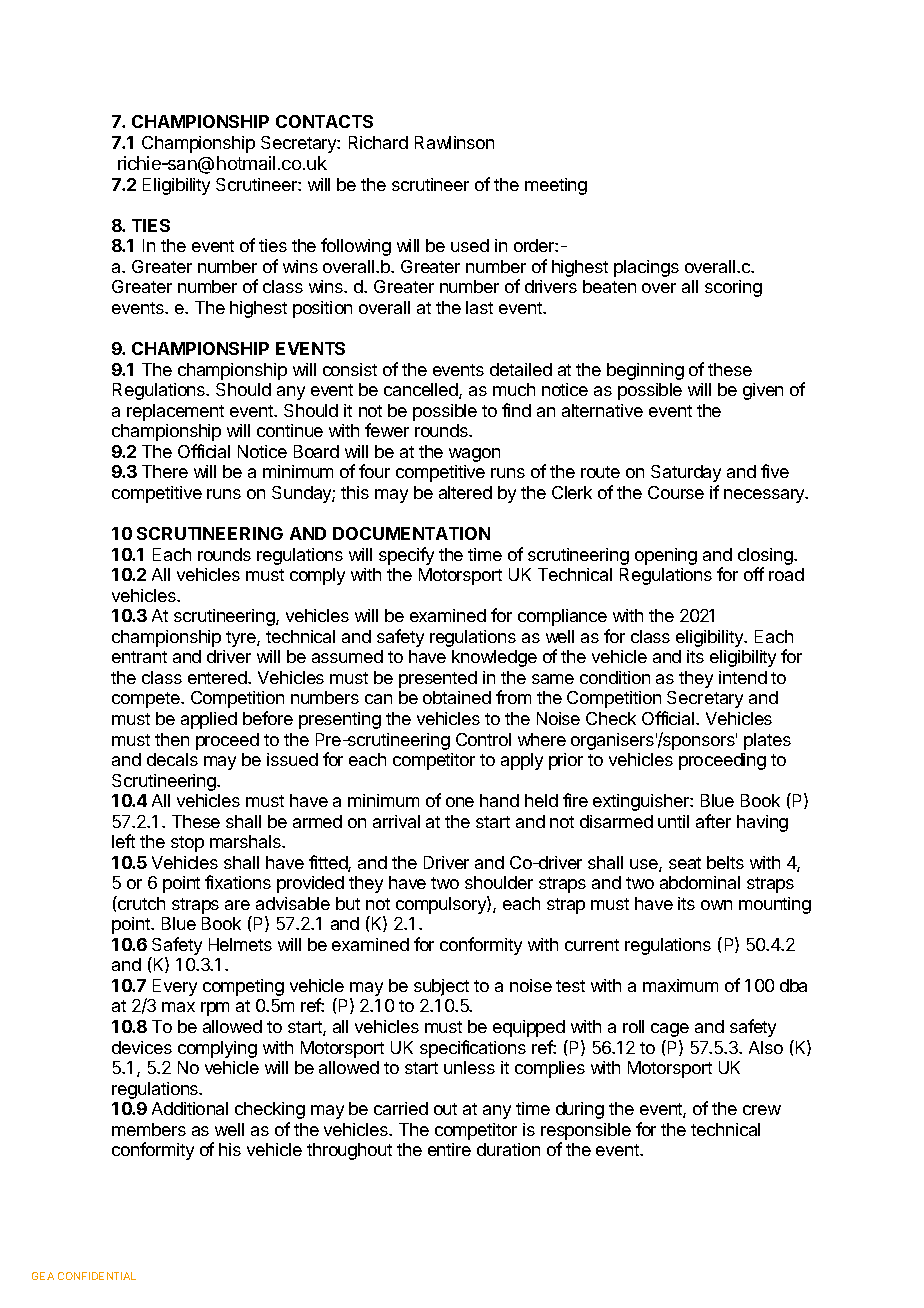  Describe the element at coordinates (175, 412) in the page. I see `replacement` at that location.
